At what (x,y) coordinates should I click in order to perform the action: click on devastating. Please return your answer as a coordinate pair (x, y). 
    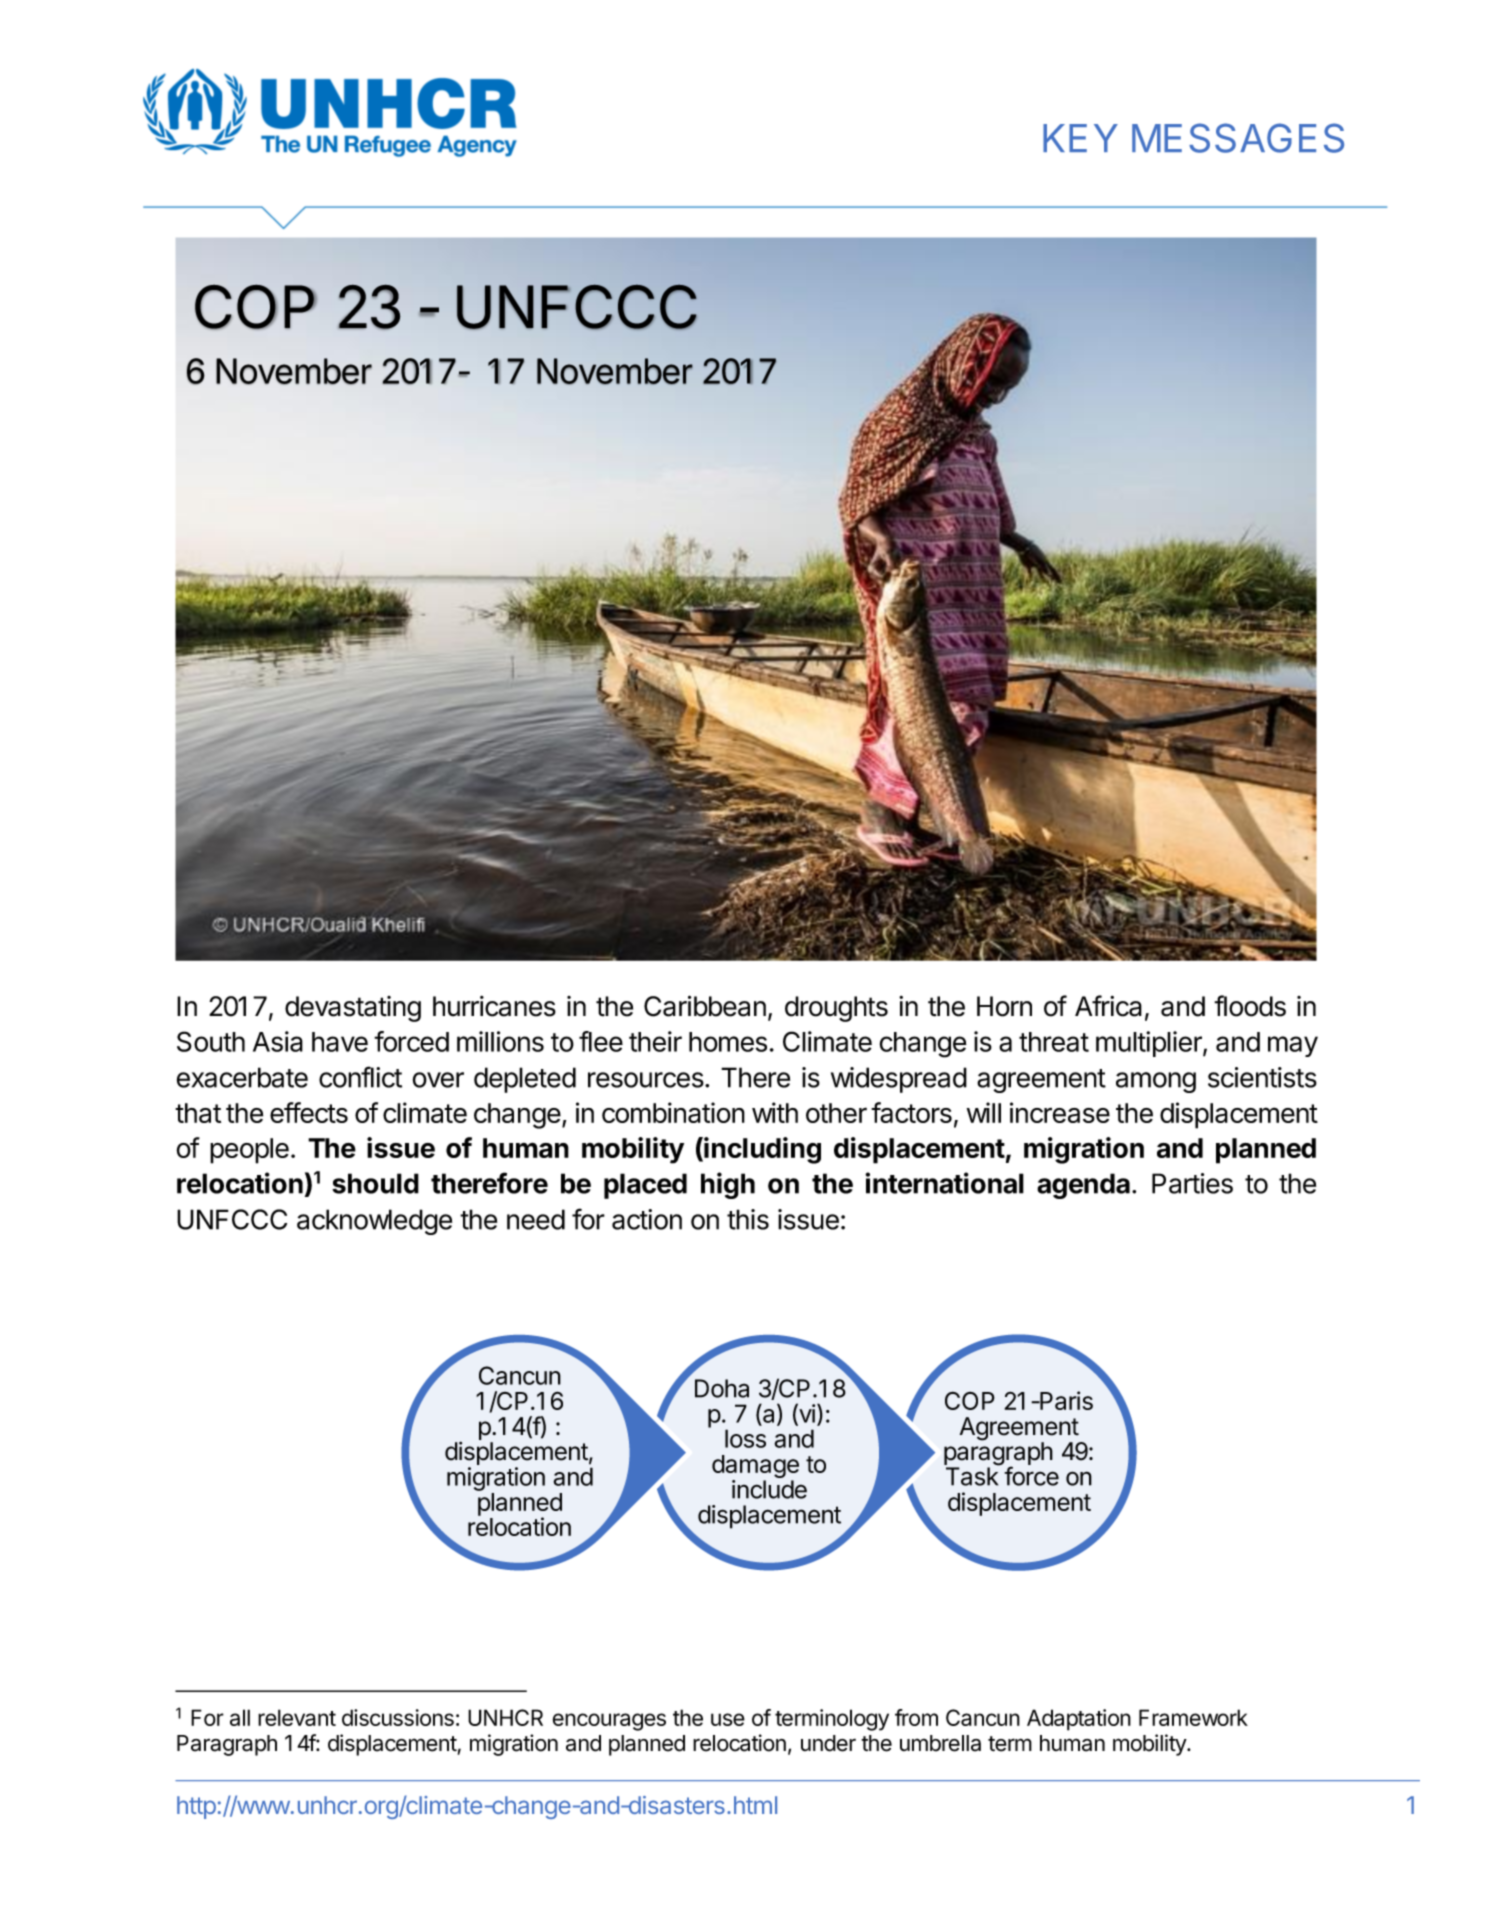
    Looking at the image, I should click on (353, 1009).
